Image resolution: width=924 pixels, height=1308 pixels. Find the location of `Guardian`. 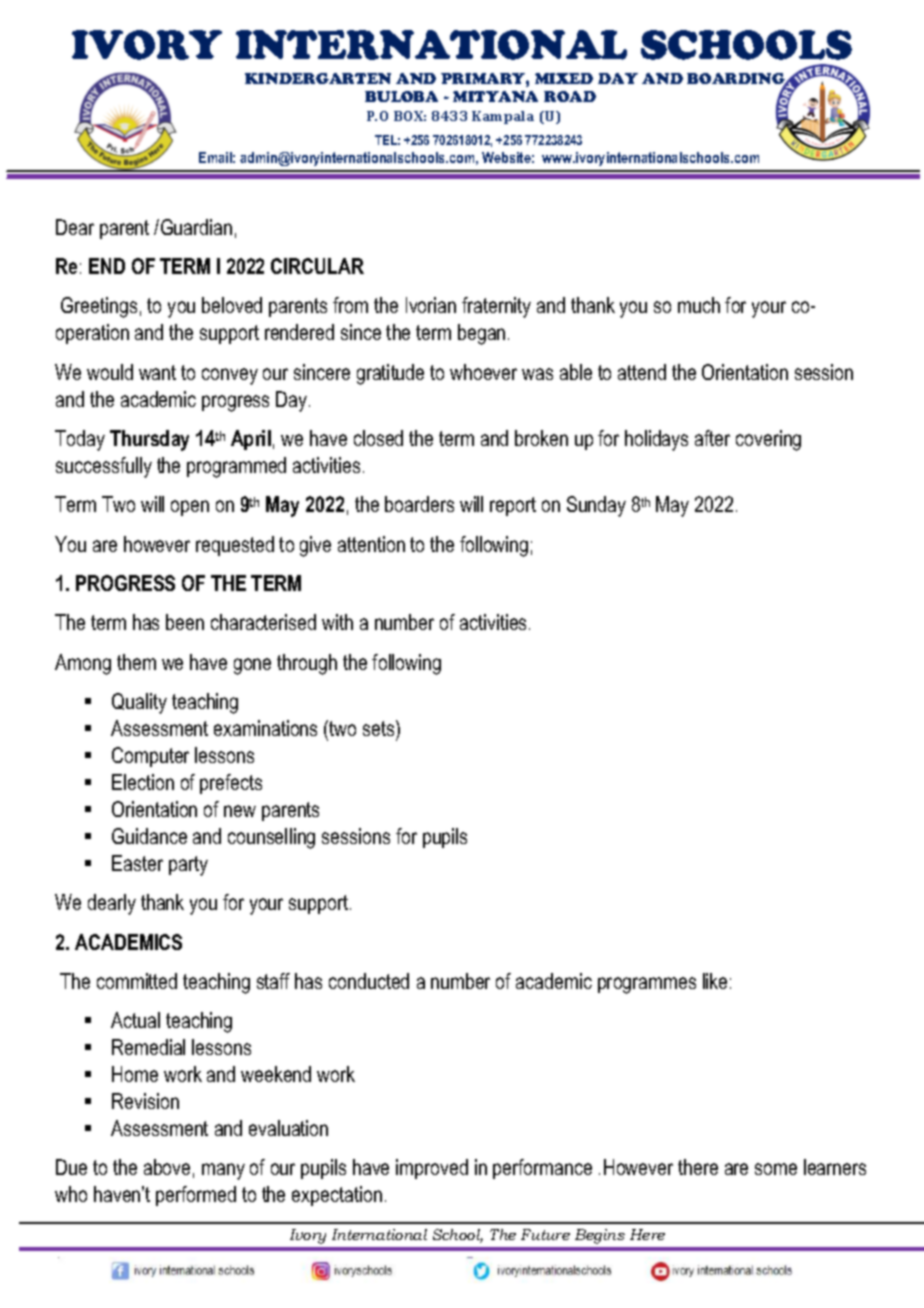

Guardian is located at coordinates (196, 227).
